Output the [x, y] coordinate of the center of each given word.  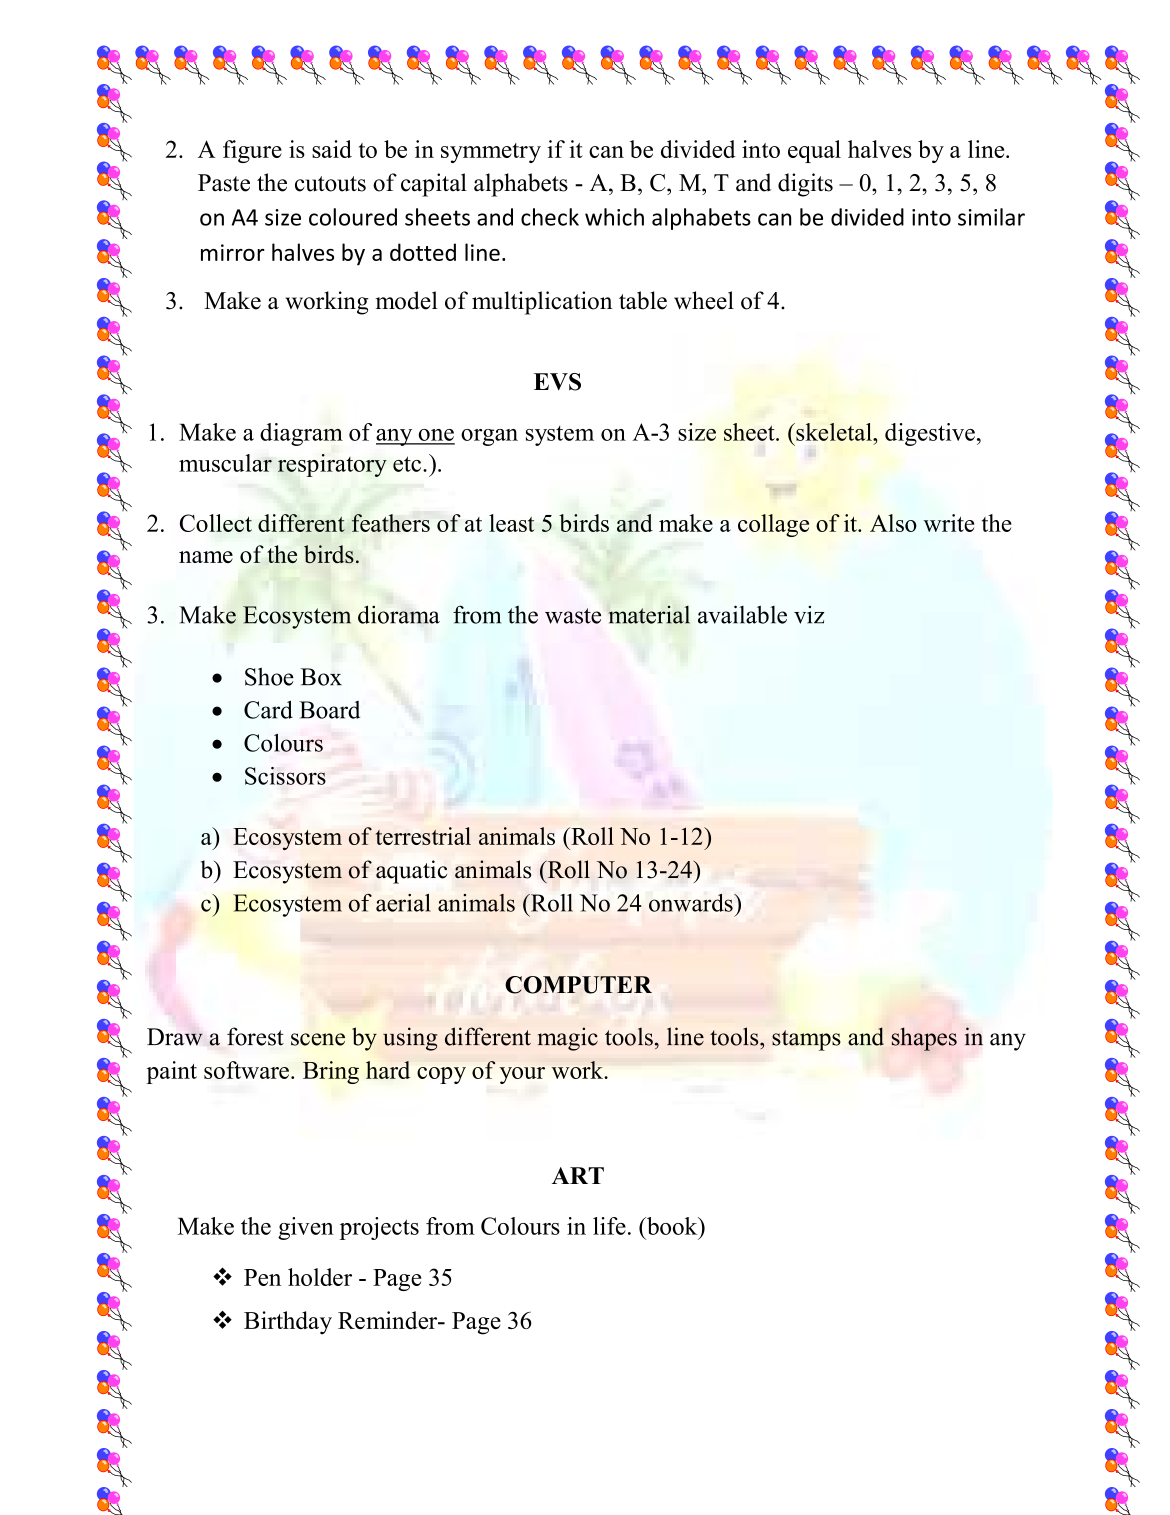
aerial [403, 903]
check [550, 217]
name [206, 557]
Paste [224, 183]
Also [893, 523]
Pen [262, 1277]
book [672, 1226]
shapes [924, 1039]
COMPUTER [578, 985]
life [609, 1226]
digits [805, 185]
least [512, 523]
